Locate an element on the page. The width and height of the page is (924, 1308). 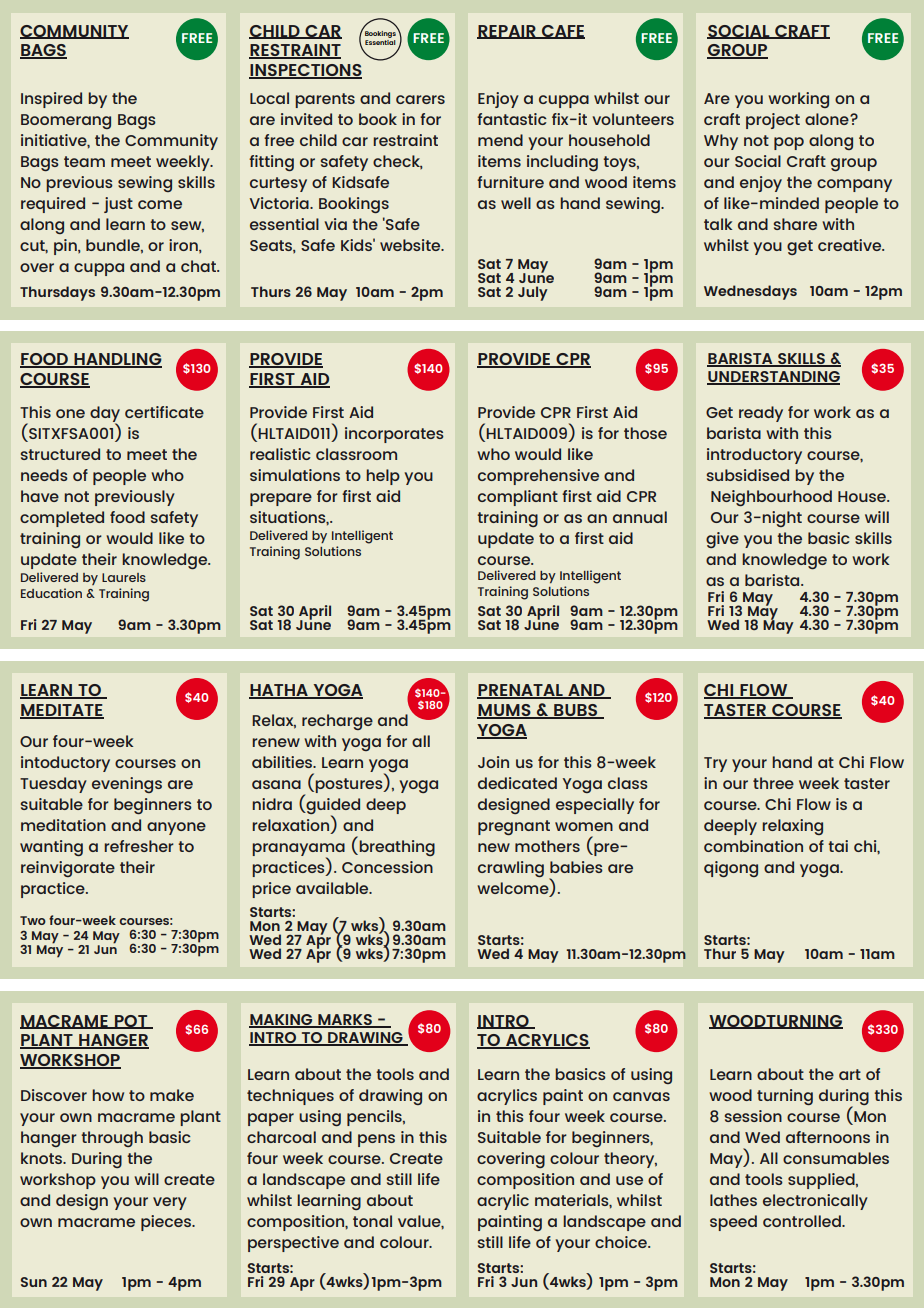
tonal is located at coordinates (372, 1221).
